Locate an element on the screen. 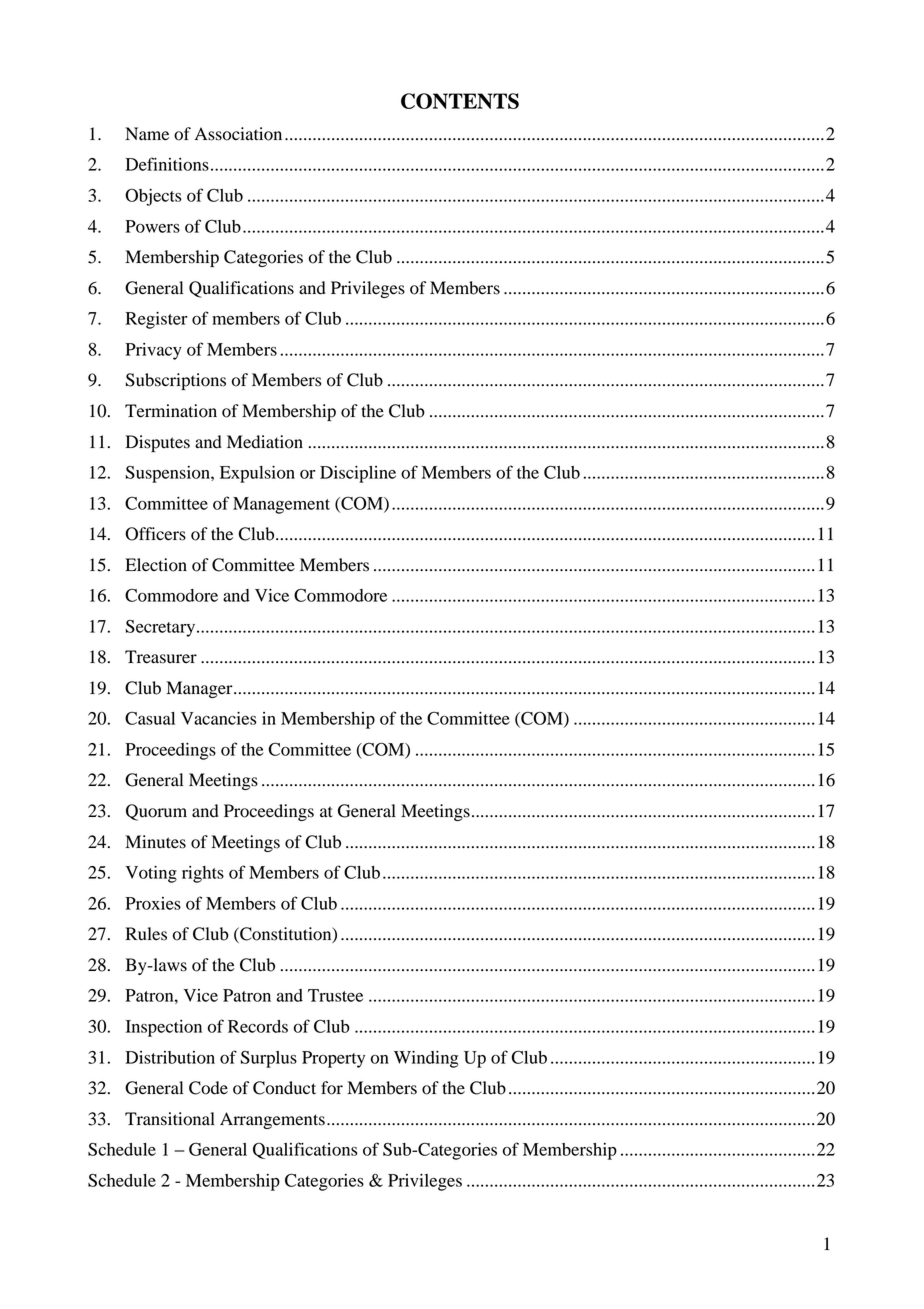 This screenshot has width=924, height=1309. Trustee is located at coordinates (335, 995).
